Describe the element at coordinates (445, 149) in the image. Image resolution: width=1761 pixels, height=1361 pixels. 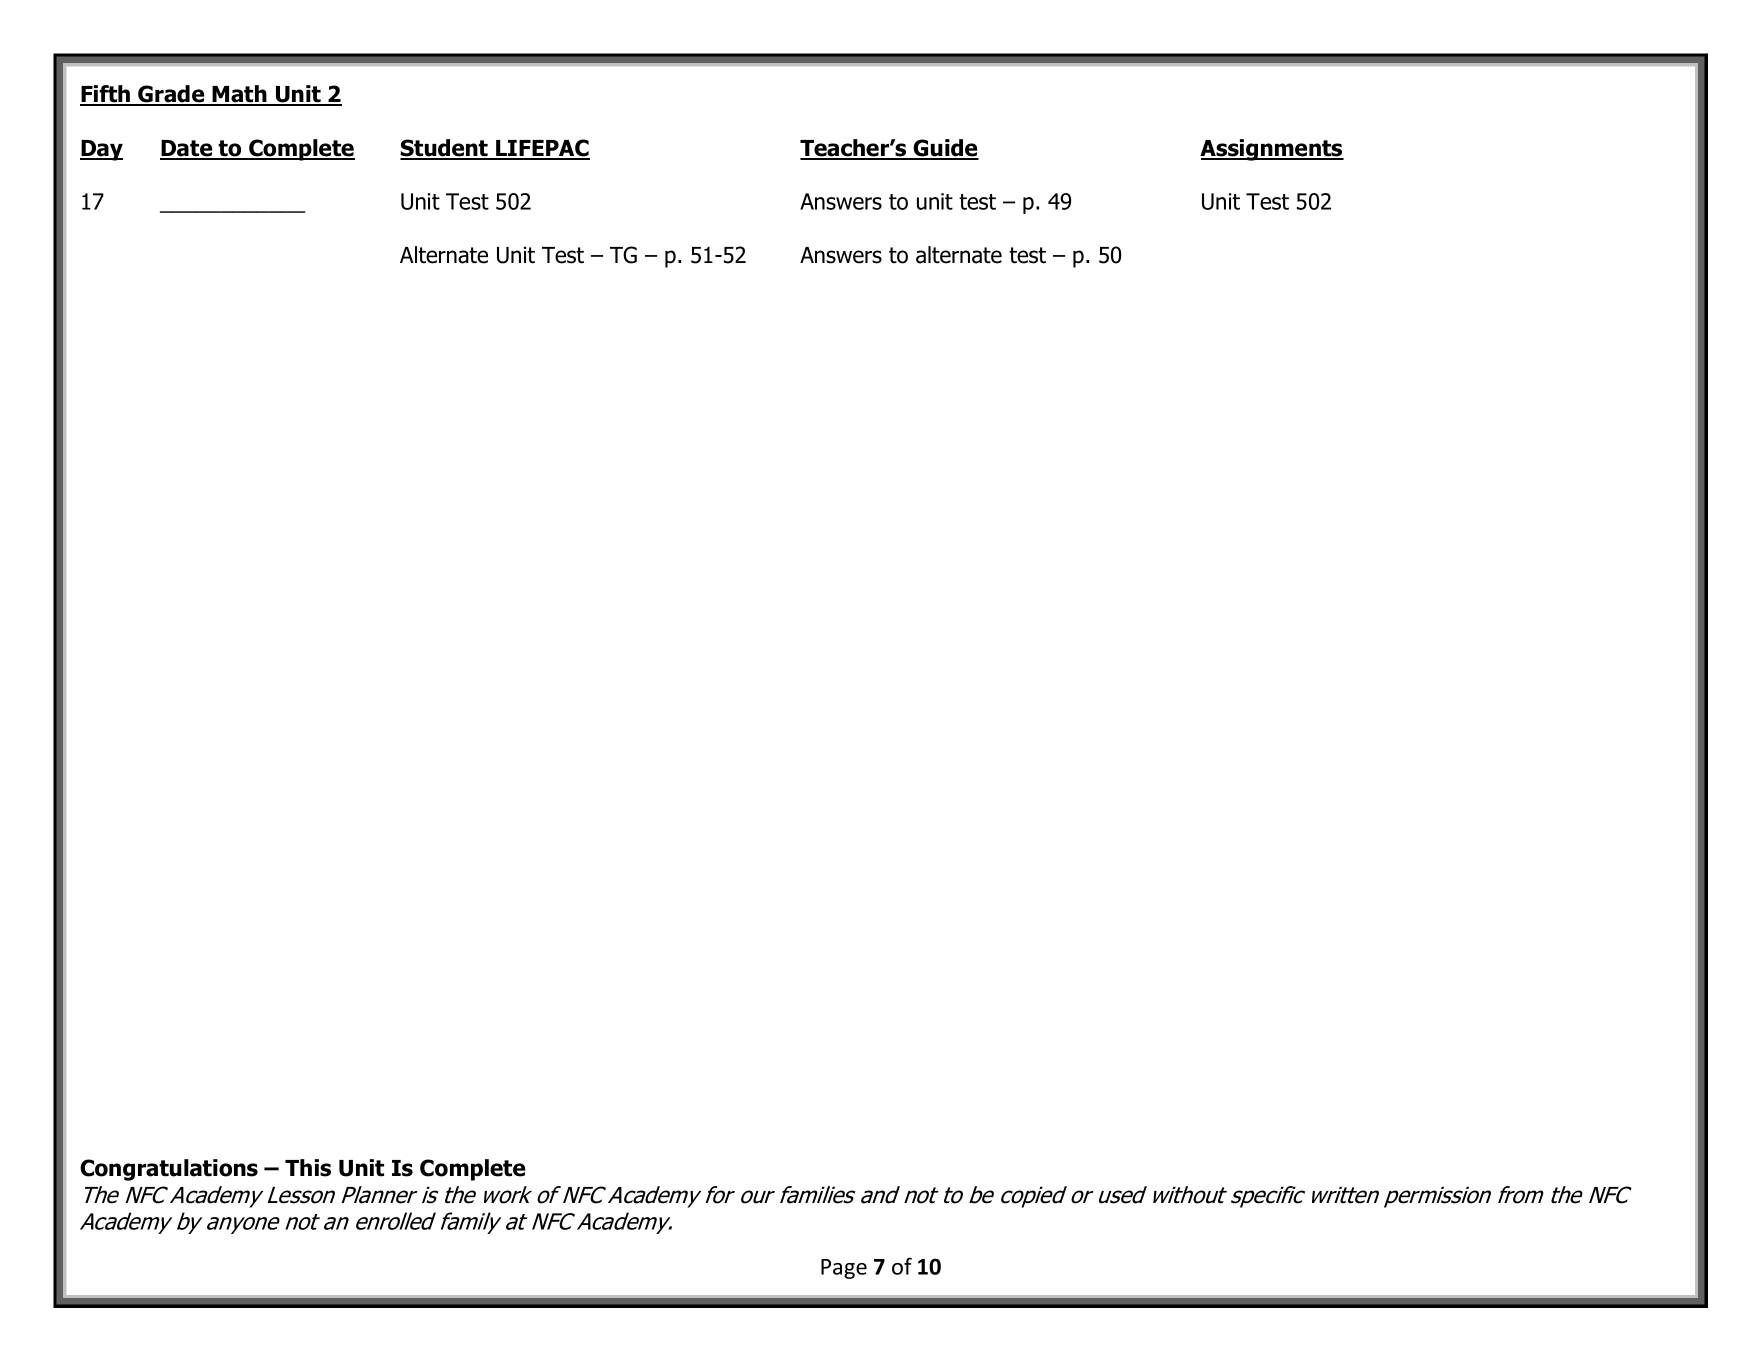
I see `Student` at that location.
